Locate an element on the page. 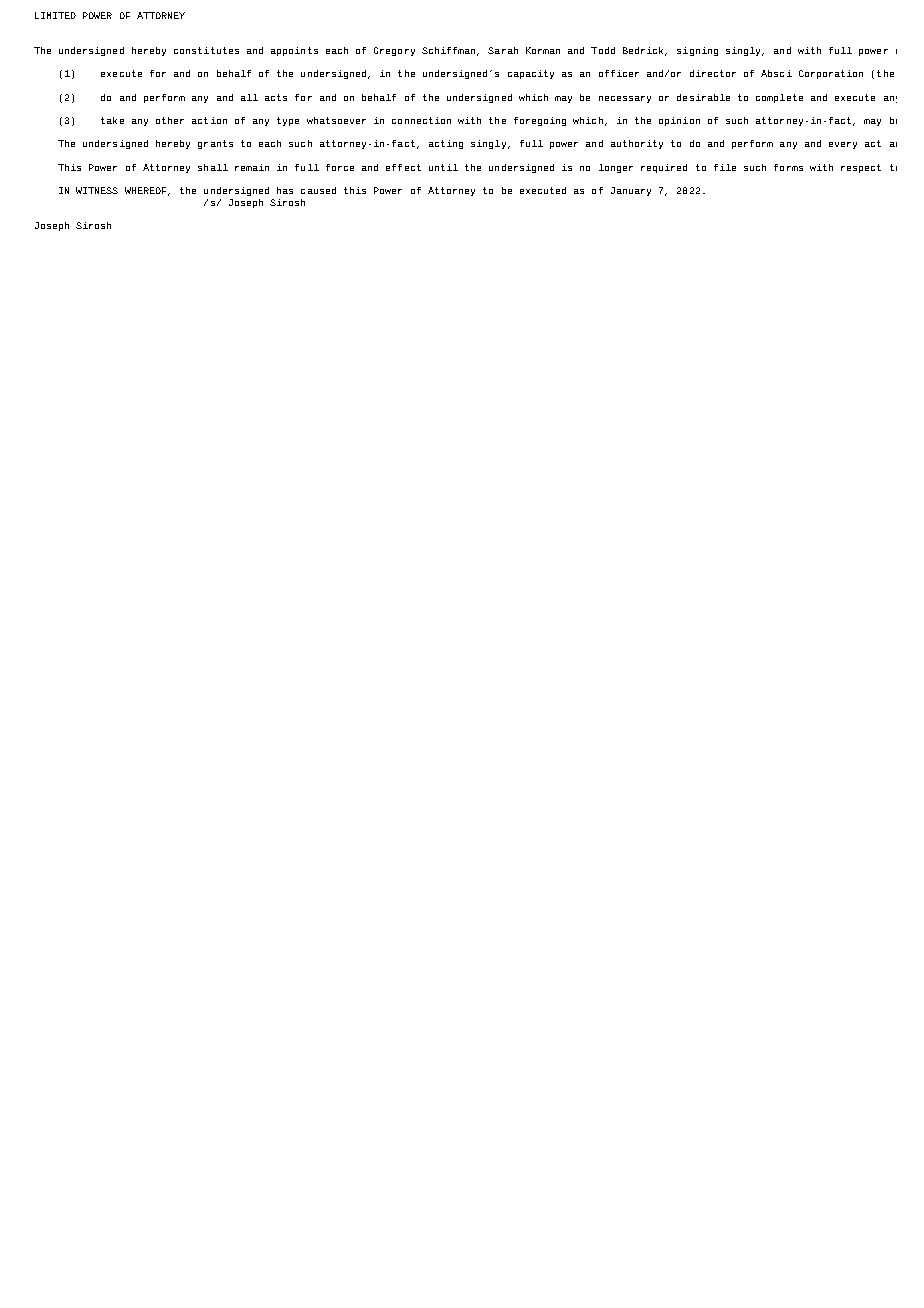 The width and height of the page is (924, 1308). complete is located at coordinates (779, 98).
